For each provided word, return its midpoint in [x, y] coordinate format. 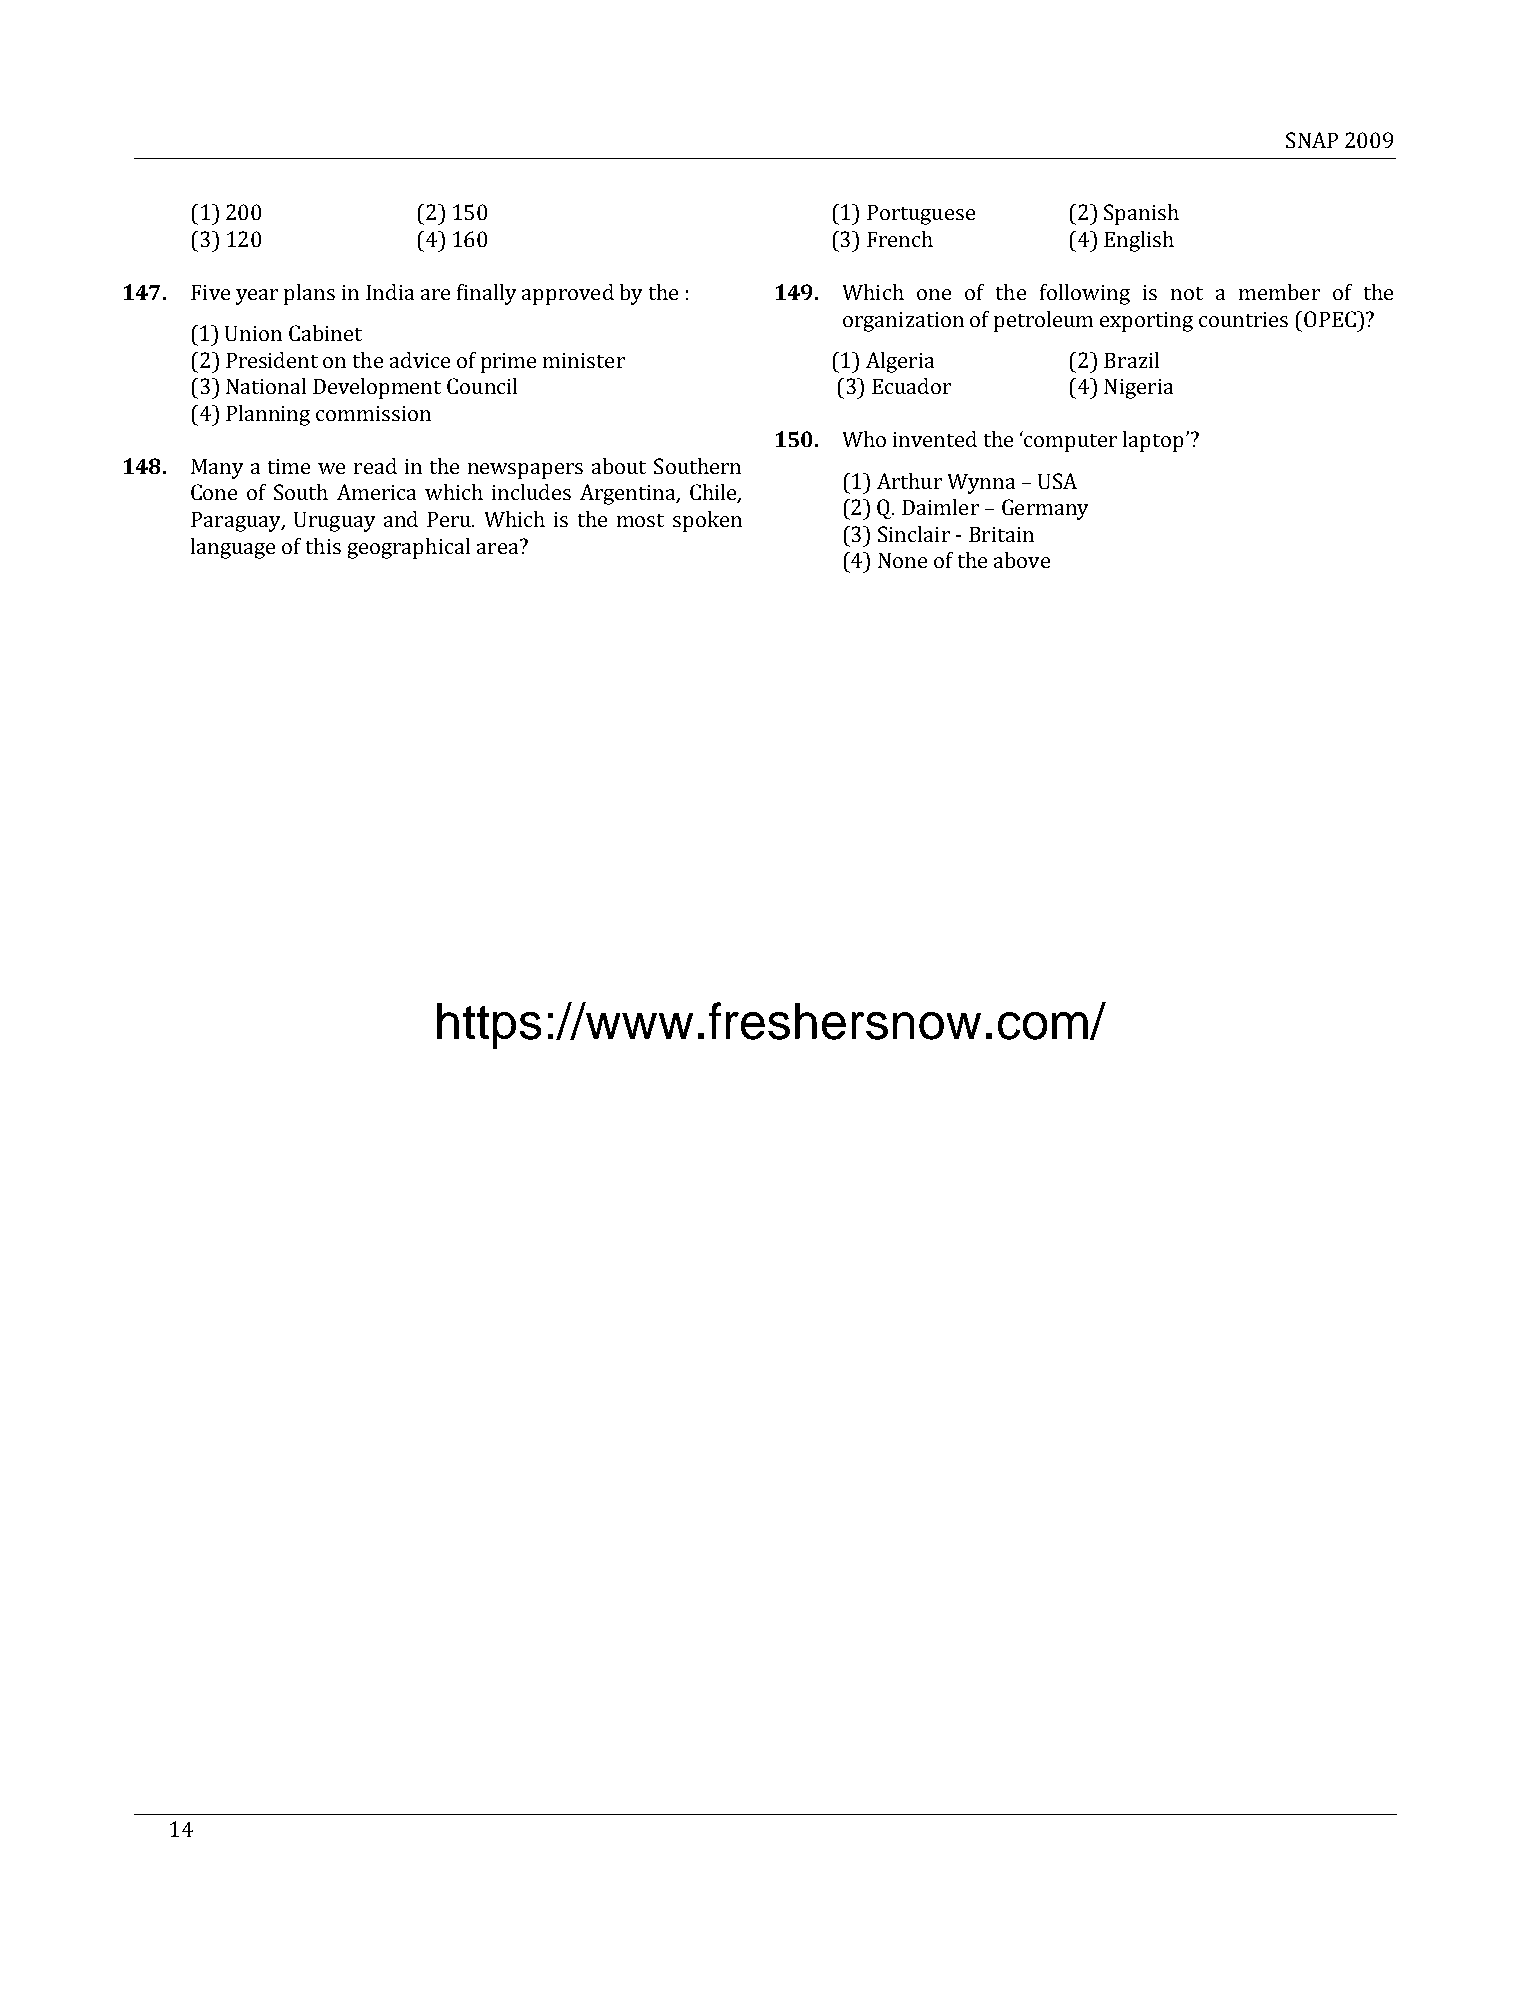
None [902, 560]
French [900, 239]
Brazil [1131, 360]
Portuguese [921, 215]
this [323, 546]
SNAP [1312, 140]
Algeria [900, 362]
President [272, 360]
